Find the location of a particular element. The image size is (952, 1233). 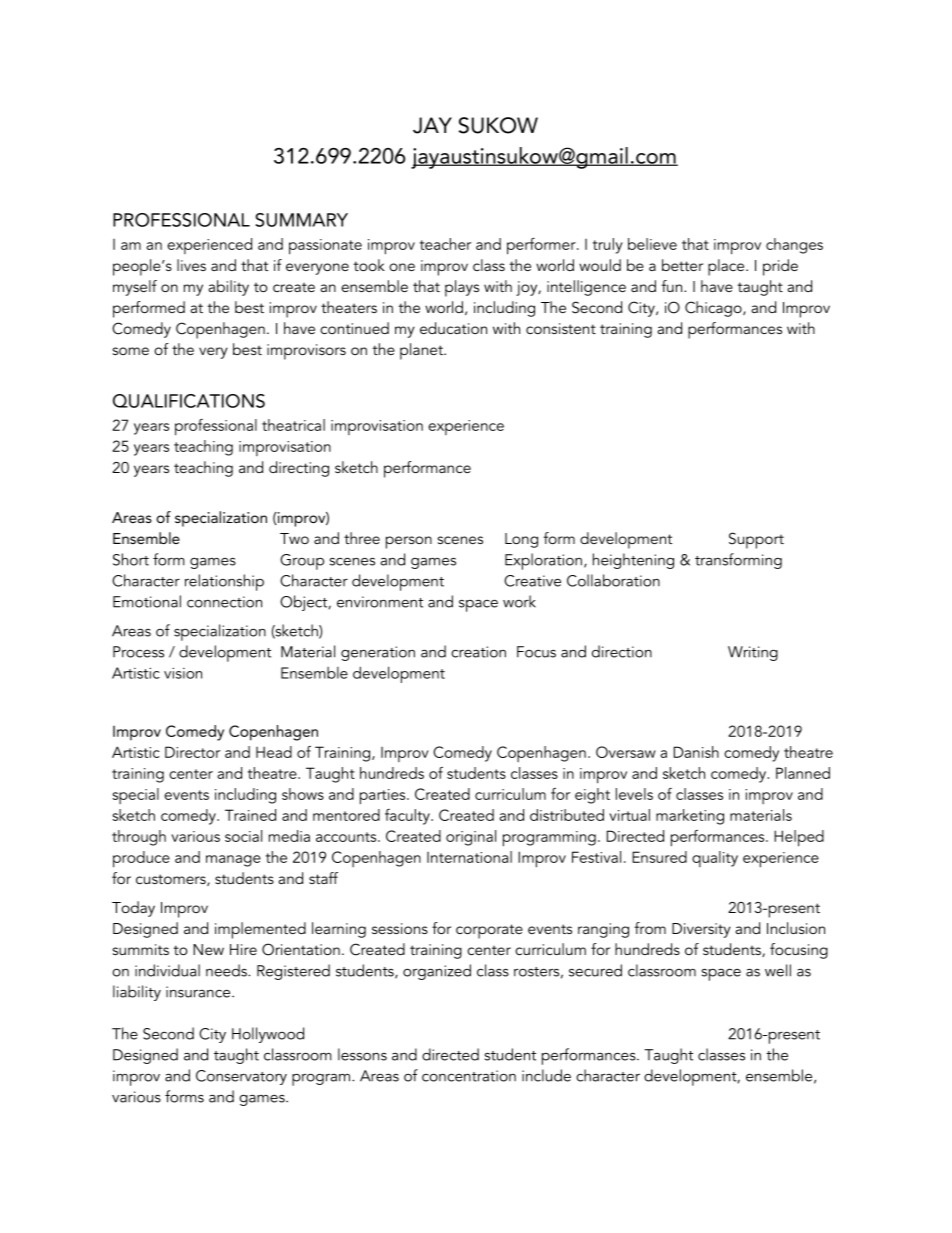

customers is located at coordinates (172, 880).
